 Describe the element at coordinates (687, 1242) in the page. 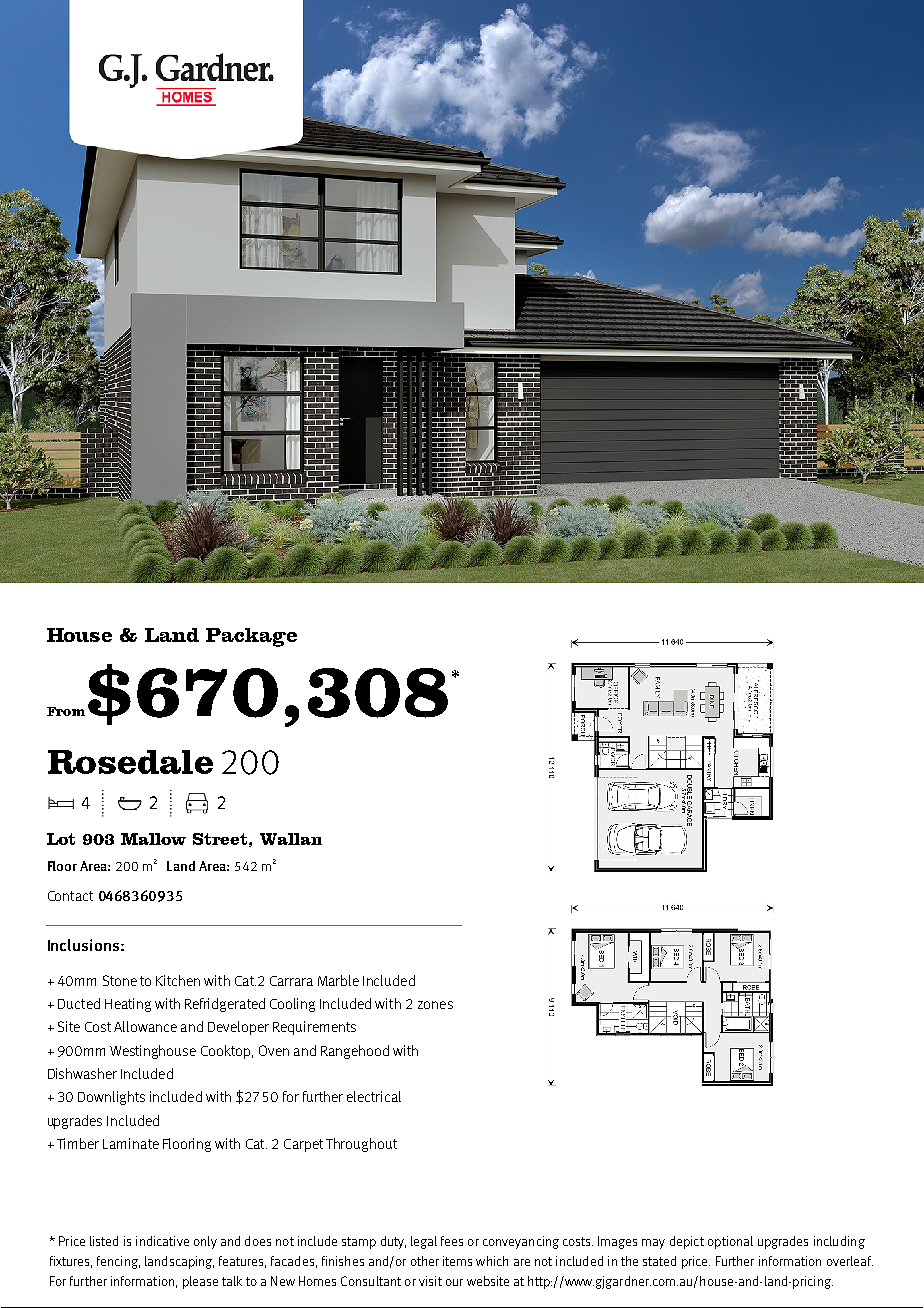

I see `depict` at that location.
